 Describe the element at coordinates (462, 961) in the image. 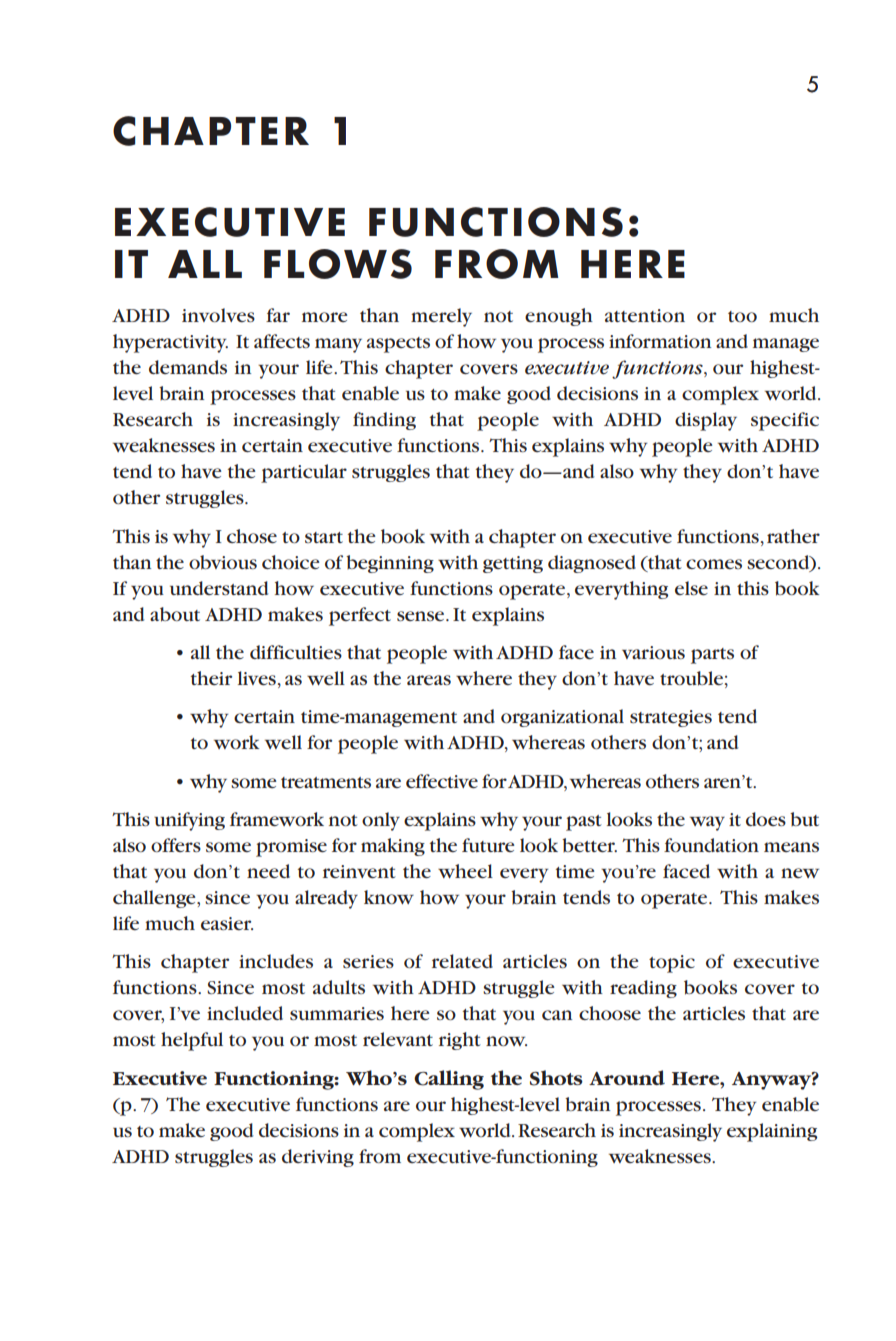

I see `related` at that location.
